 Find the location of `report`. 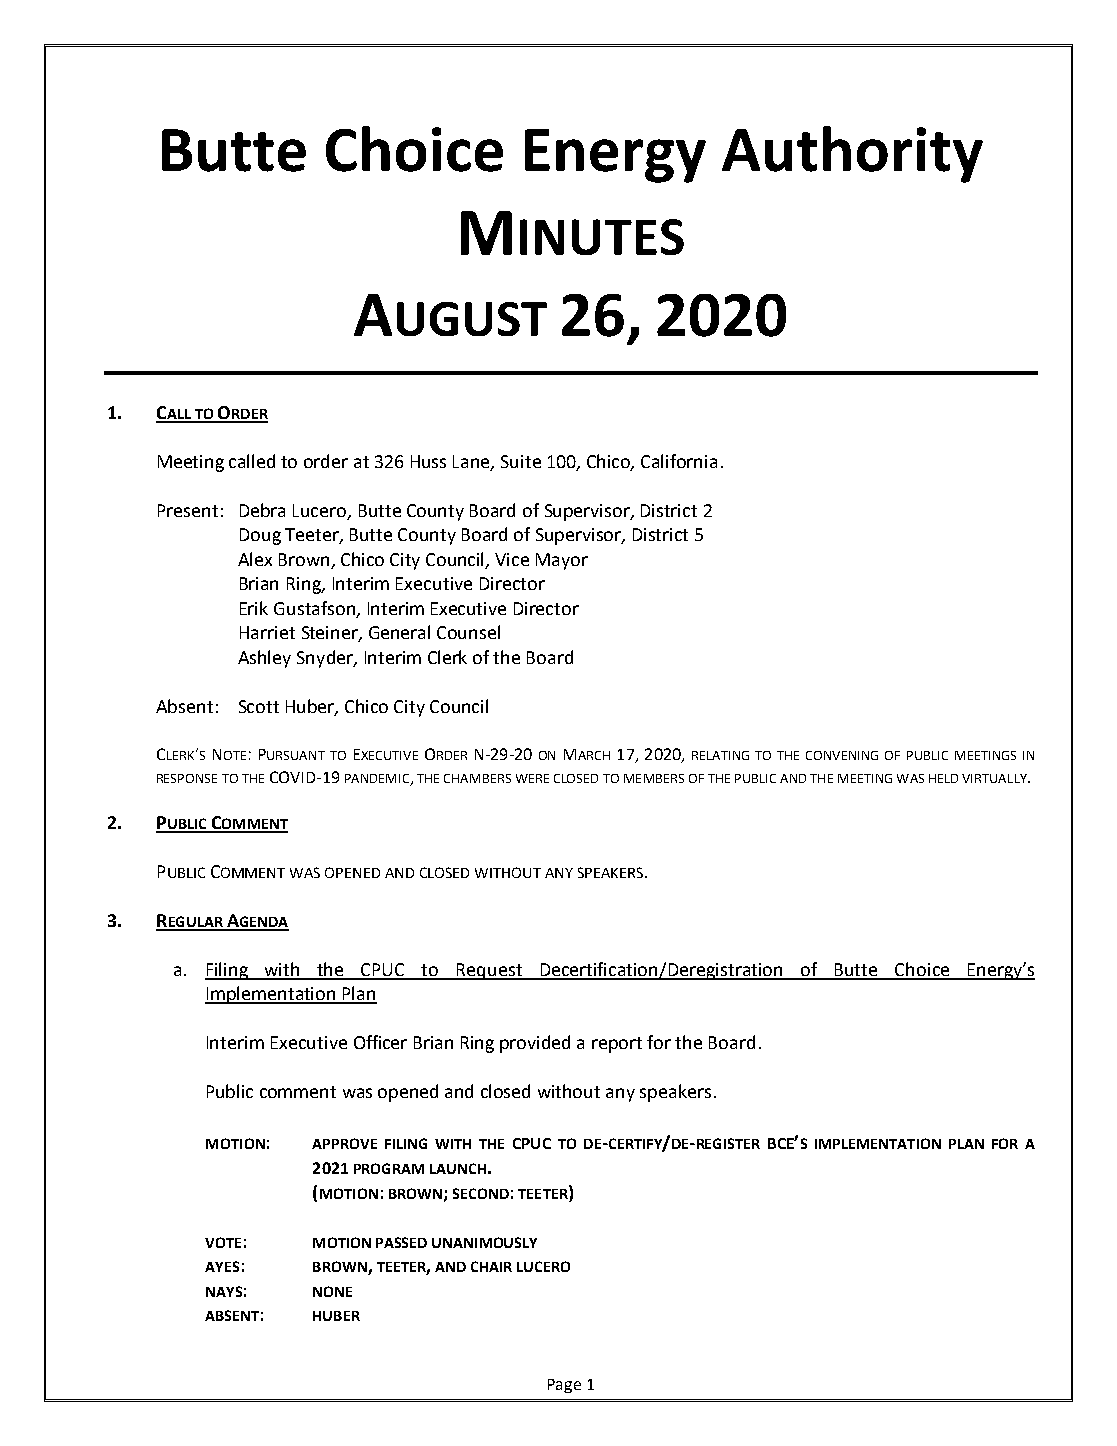

report is located at coordinates (617, 1045).
